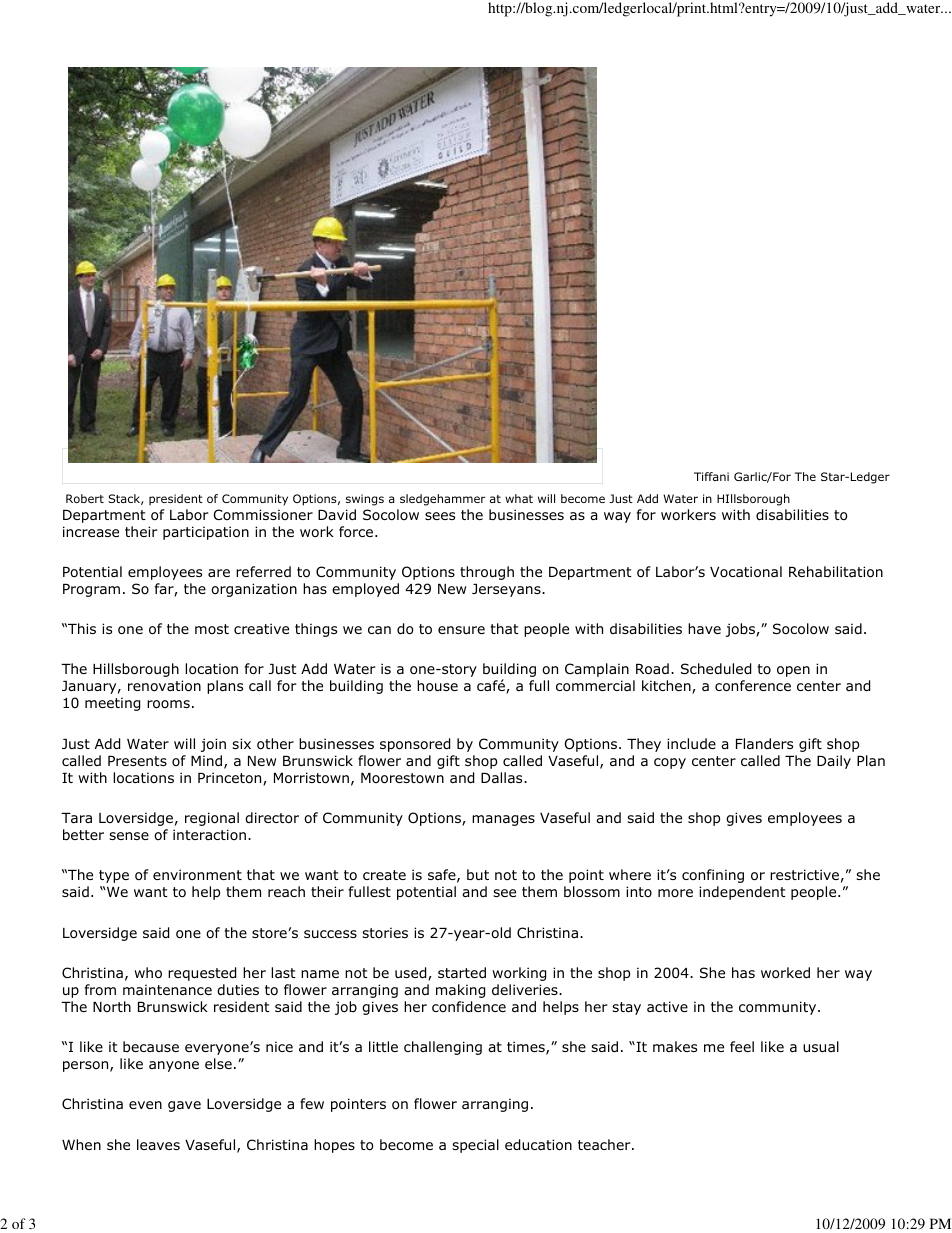  Describe the element at coordinates (670, 763) in the screenshot. I see `copy` at that location.
